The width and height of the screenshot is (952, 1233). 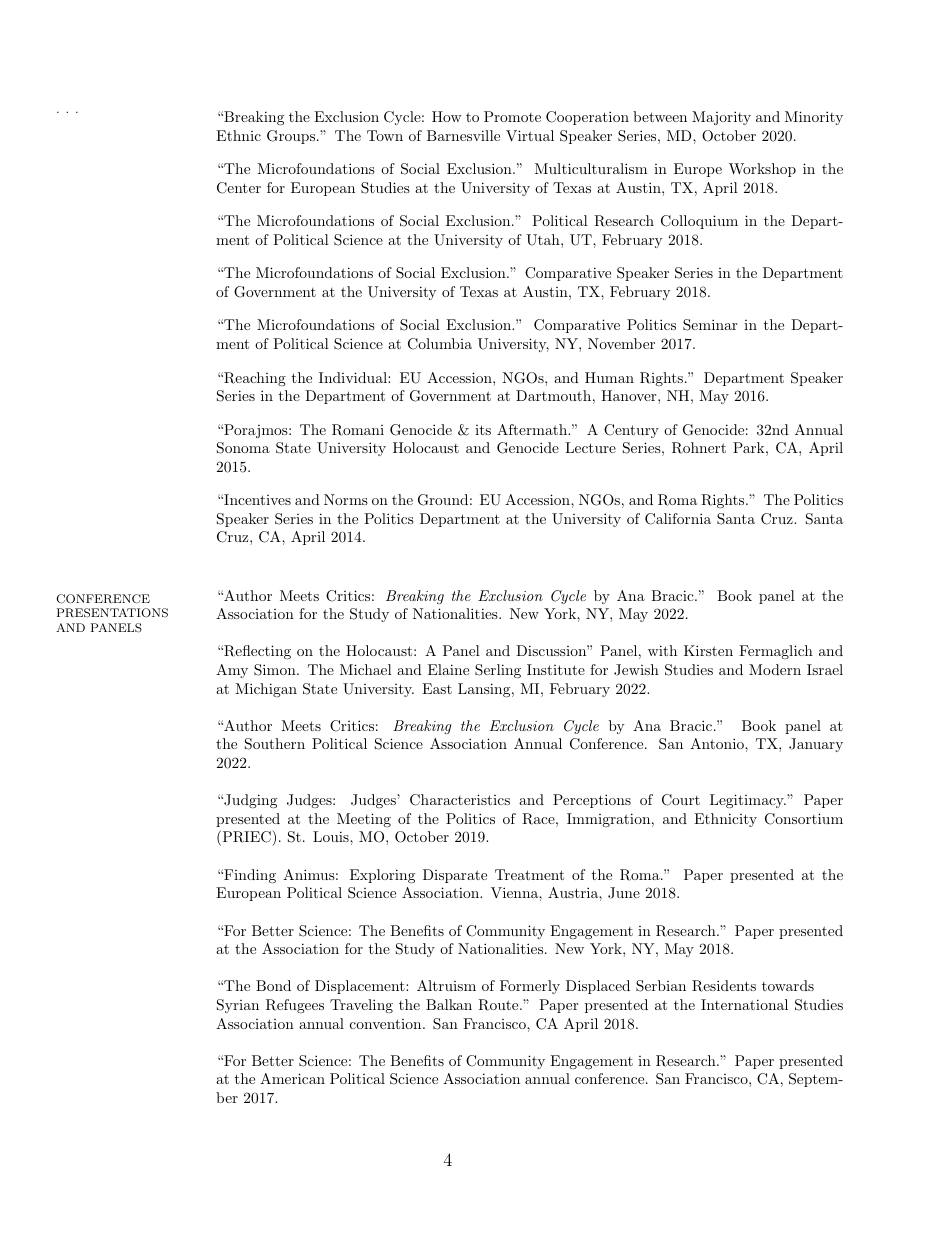 I want to click on Antonio, so click(x=718, y=743).
